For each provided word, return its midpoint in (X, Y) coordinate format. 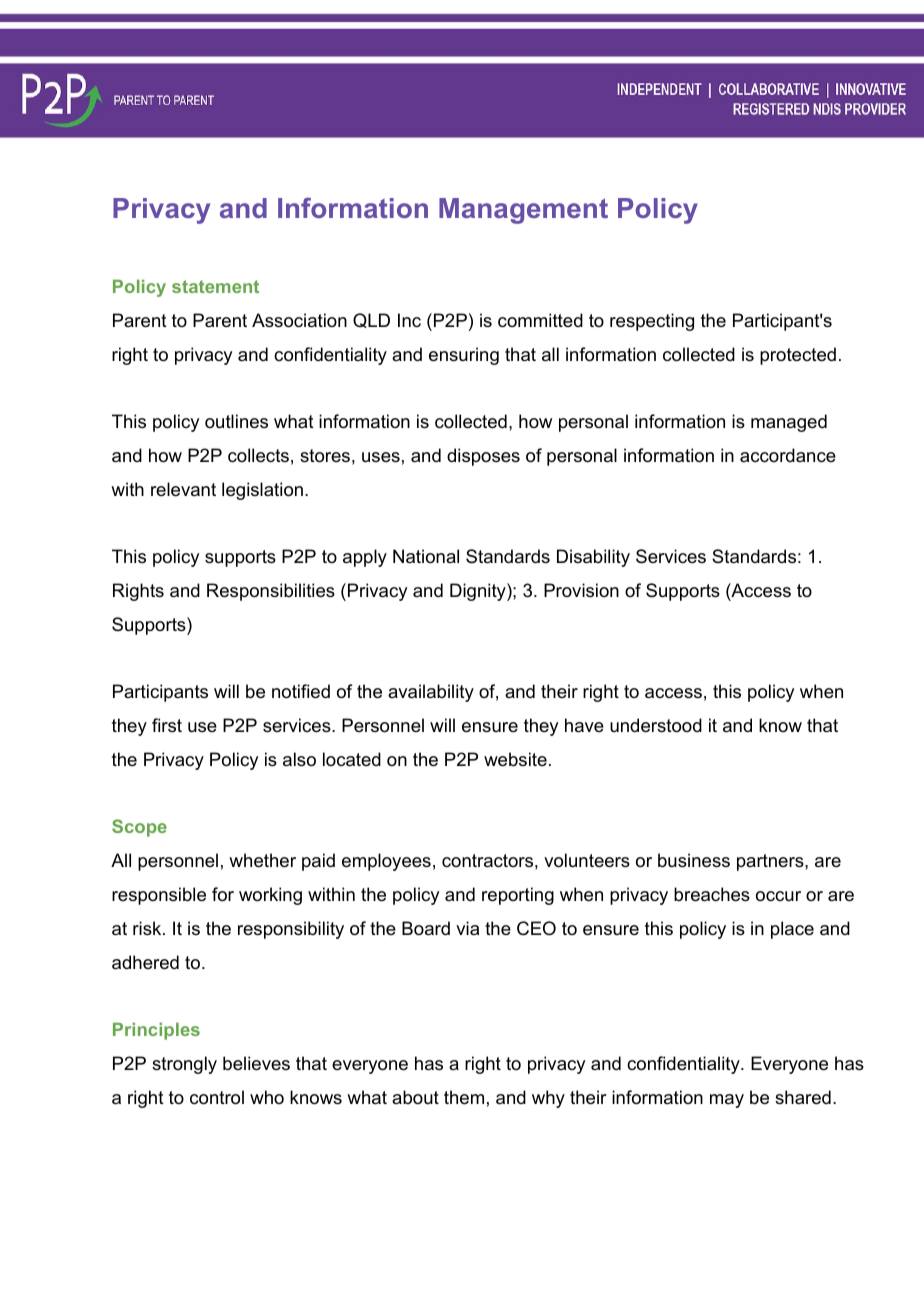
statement (215, 286)
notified (301, 691)
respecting (652, 322)
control (217, 1097)
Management (523, 211)
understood (656, 725)
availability (431, 693)
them (464, 1097)
